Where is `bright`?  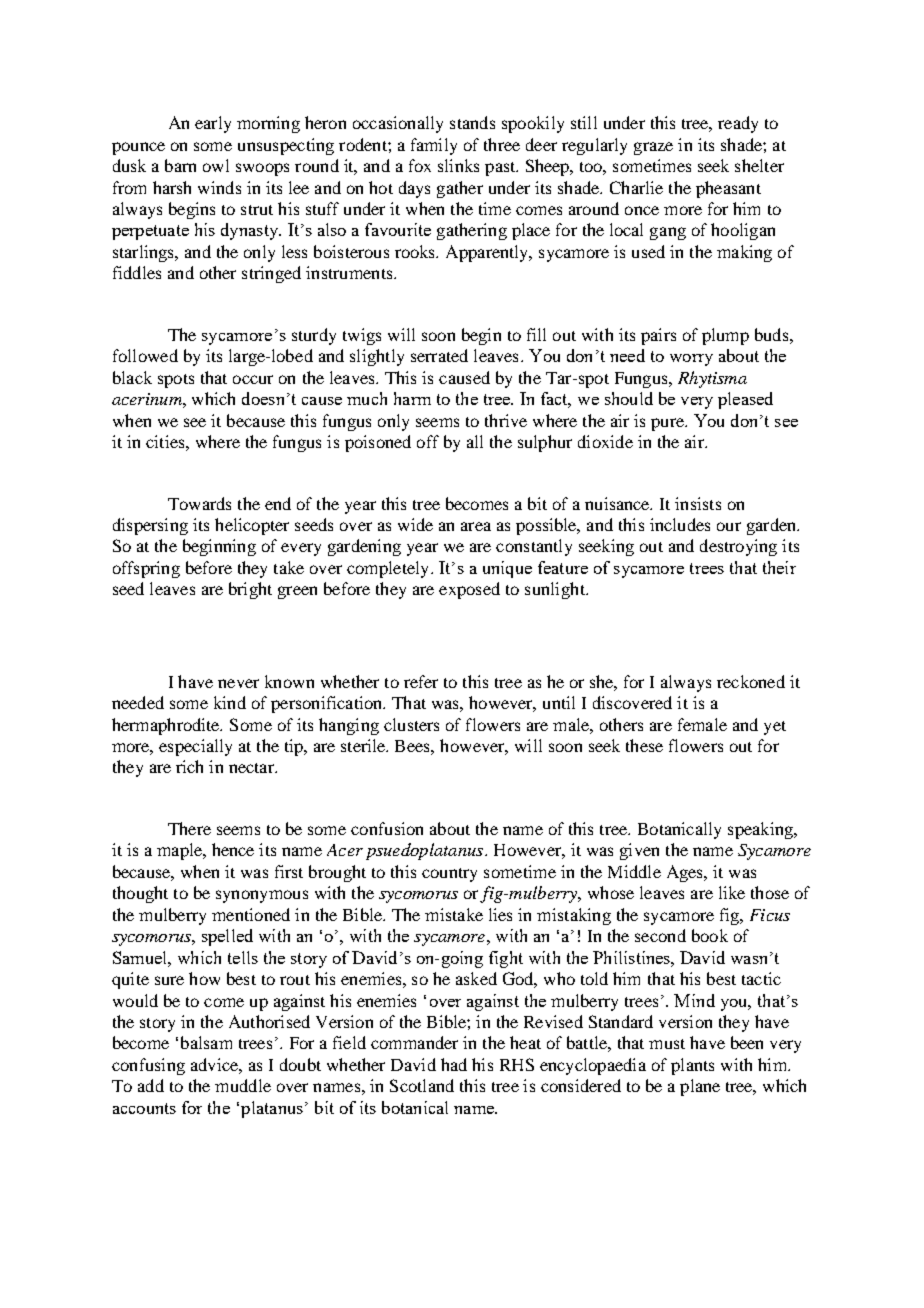 bright is located at coordinates (250, 590).
